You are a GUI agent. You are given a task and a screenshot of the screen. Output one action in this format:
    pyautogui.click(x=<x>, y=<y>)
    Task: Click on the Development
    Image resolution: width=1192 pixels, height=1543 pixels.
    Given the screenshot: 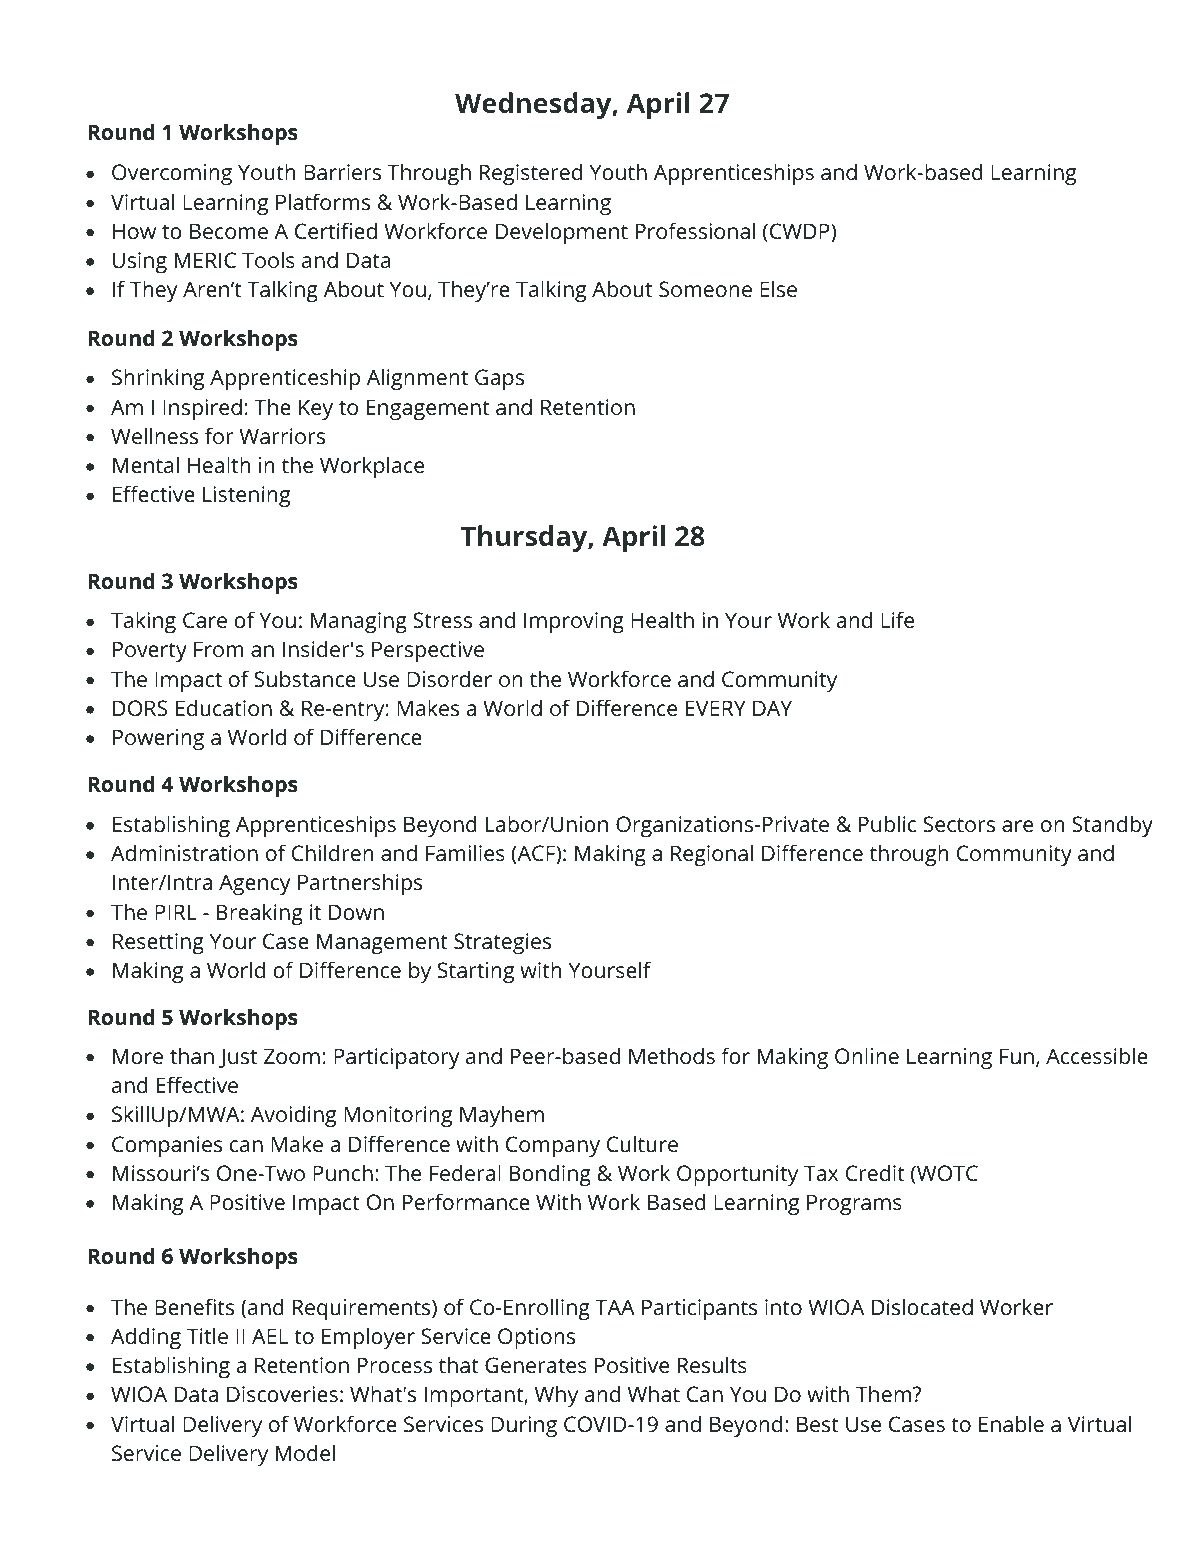 What is the action you would take?
    pyautogui.click(x=562, y=233)
